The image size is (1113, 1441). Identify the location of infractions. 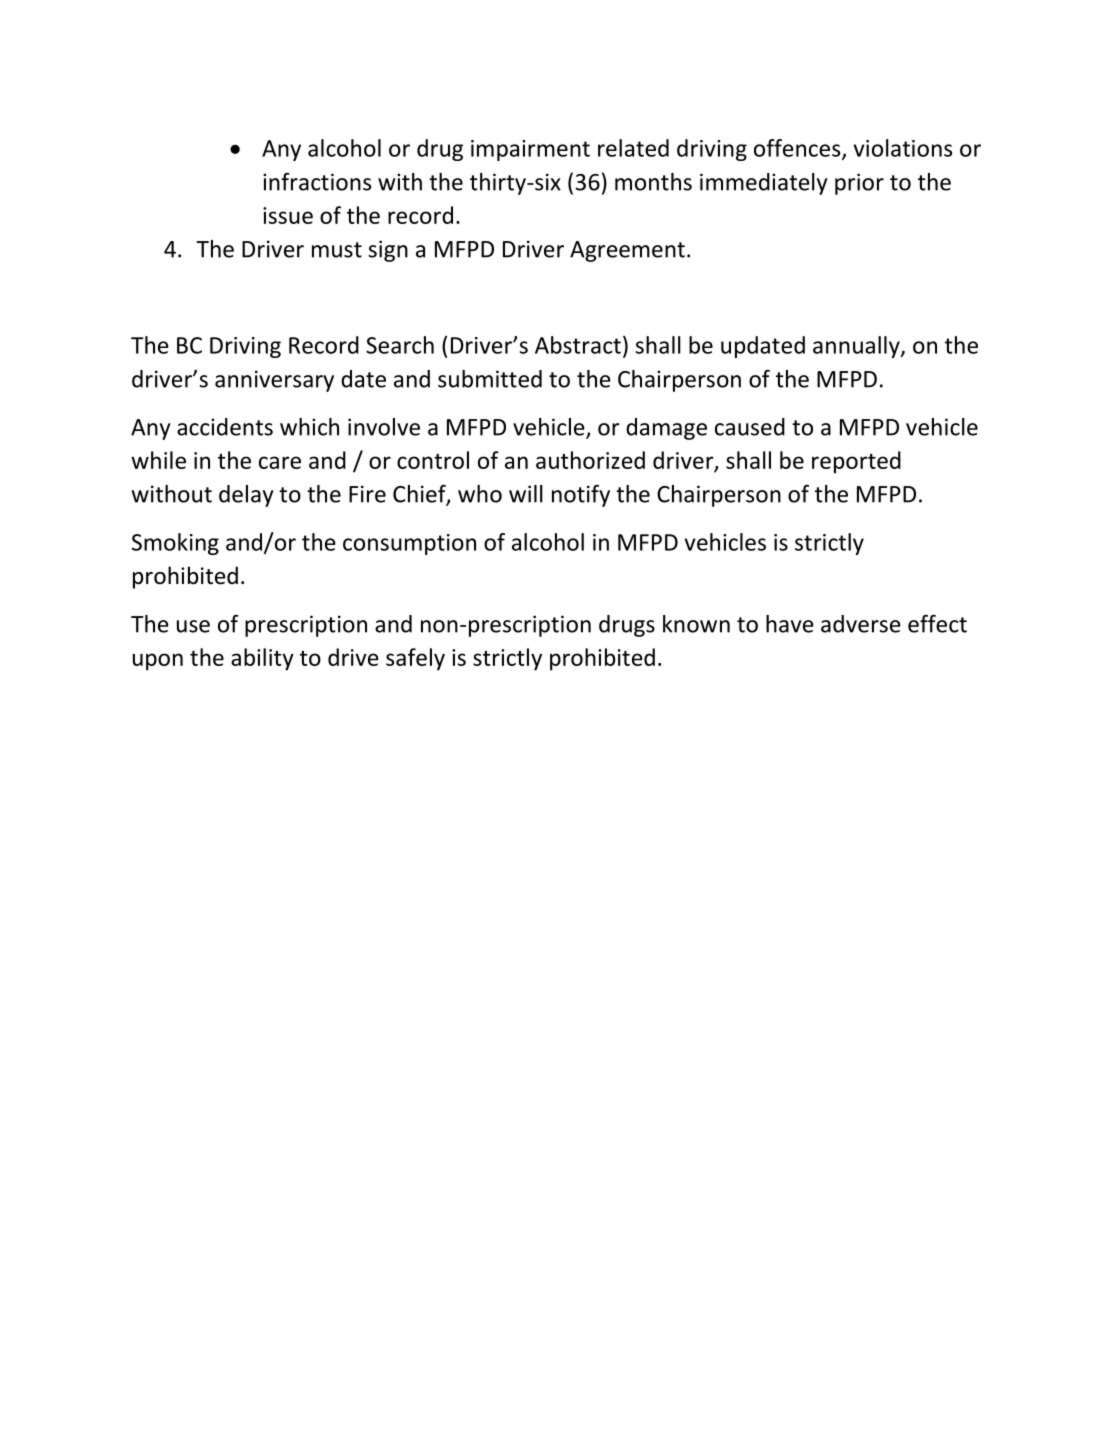
(317, 182).
